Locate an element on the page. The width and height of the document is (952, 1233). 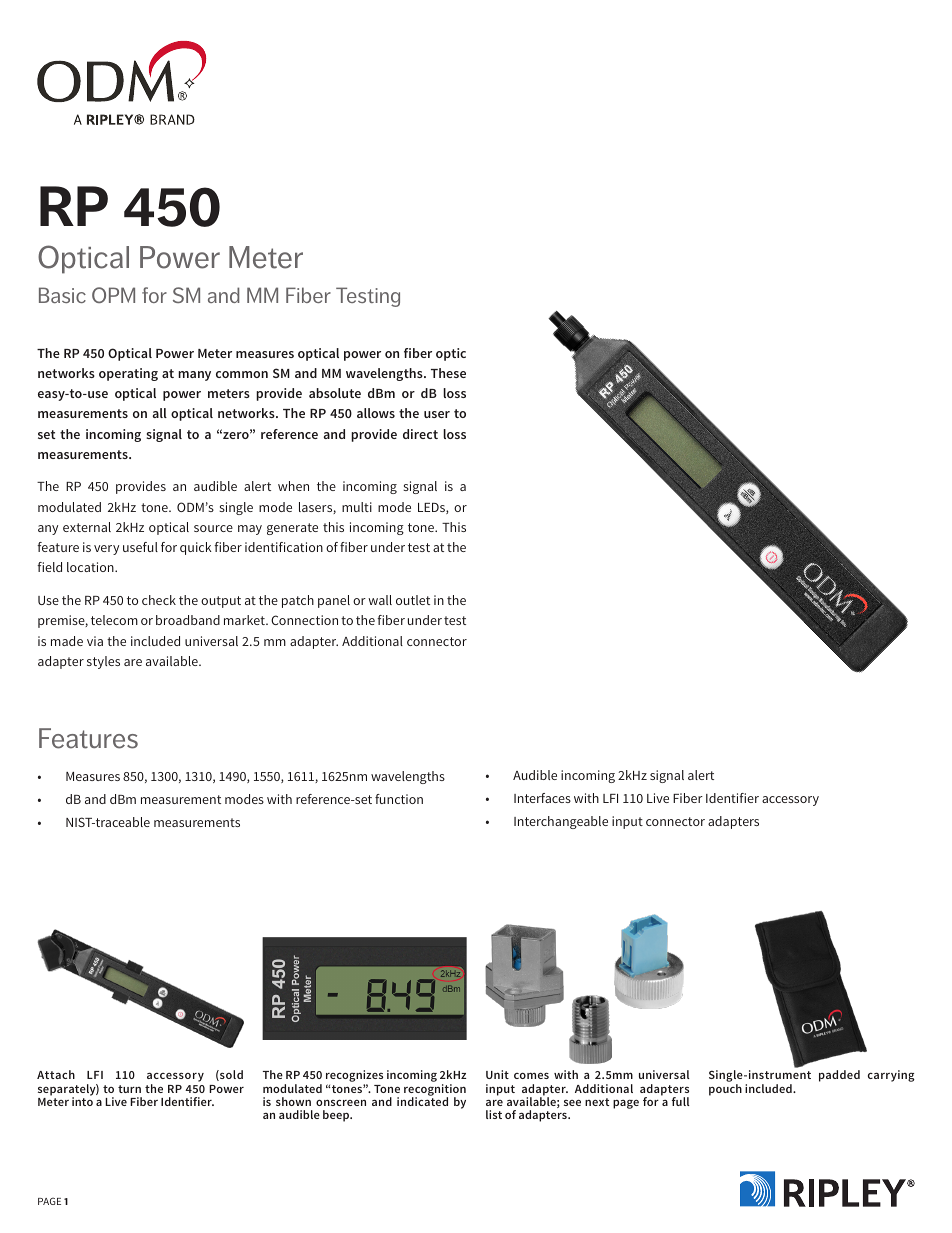
Interfaces is located at coordinates (542, 798).
